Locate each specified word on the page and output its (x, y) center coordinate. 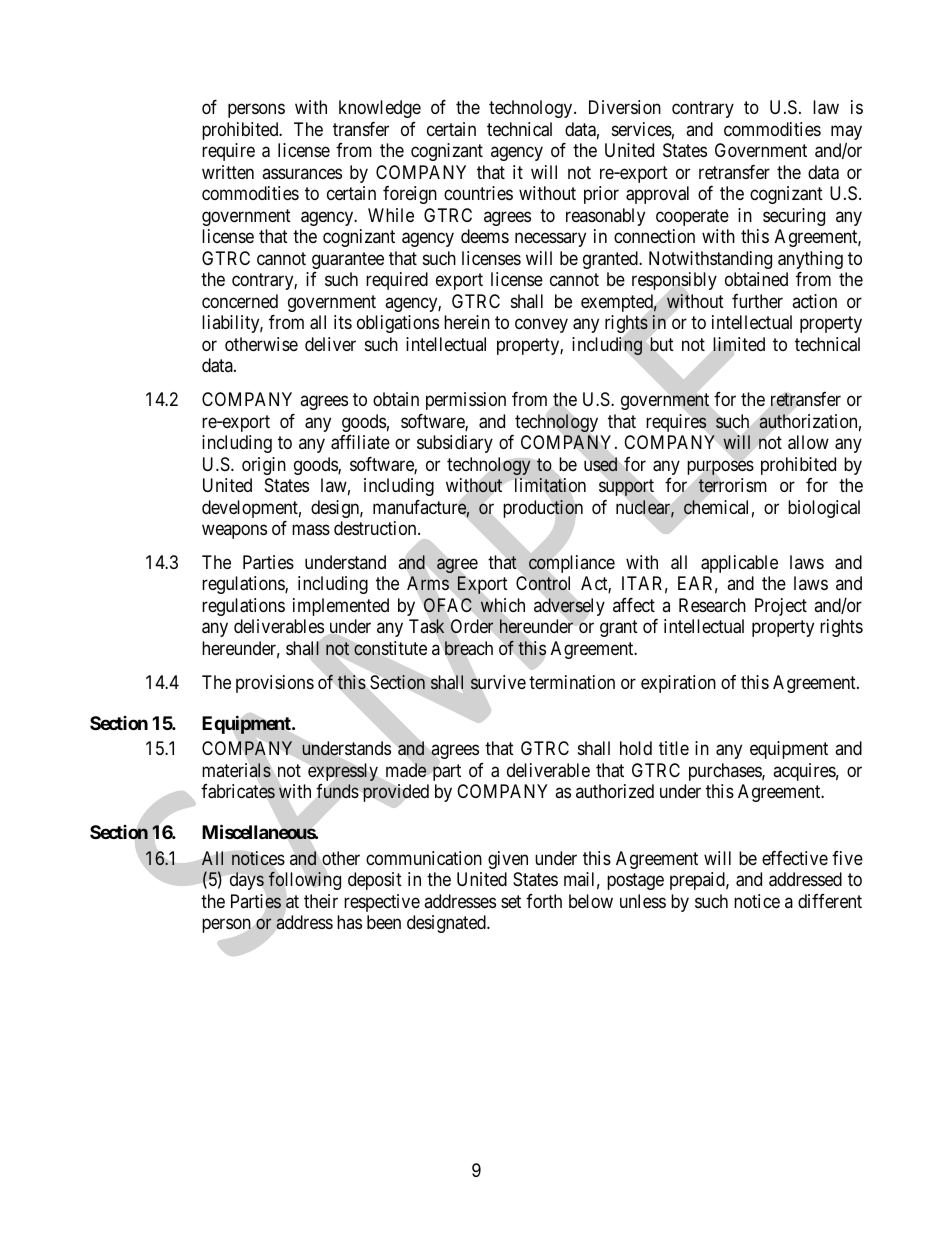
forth (544, 901)
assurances (302, 173)
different (830, 901)
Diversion (625, 107)
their (321, 901)
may (846, 134)
